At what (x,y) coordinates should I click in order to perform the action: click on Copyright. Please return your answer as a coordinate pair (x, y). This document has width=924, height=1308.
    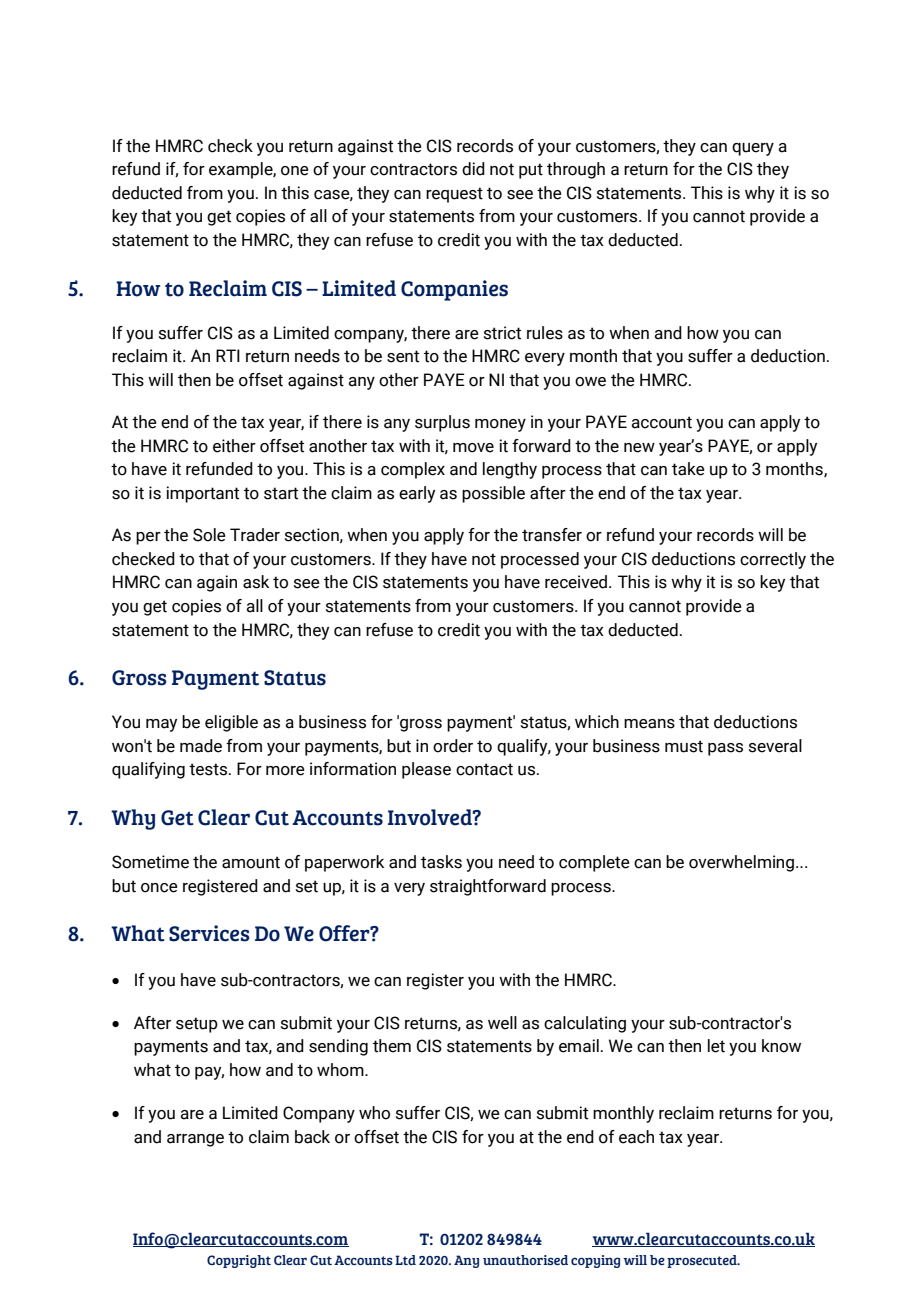
    Looking at the image, I should click on (239, 1261).
